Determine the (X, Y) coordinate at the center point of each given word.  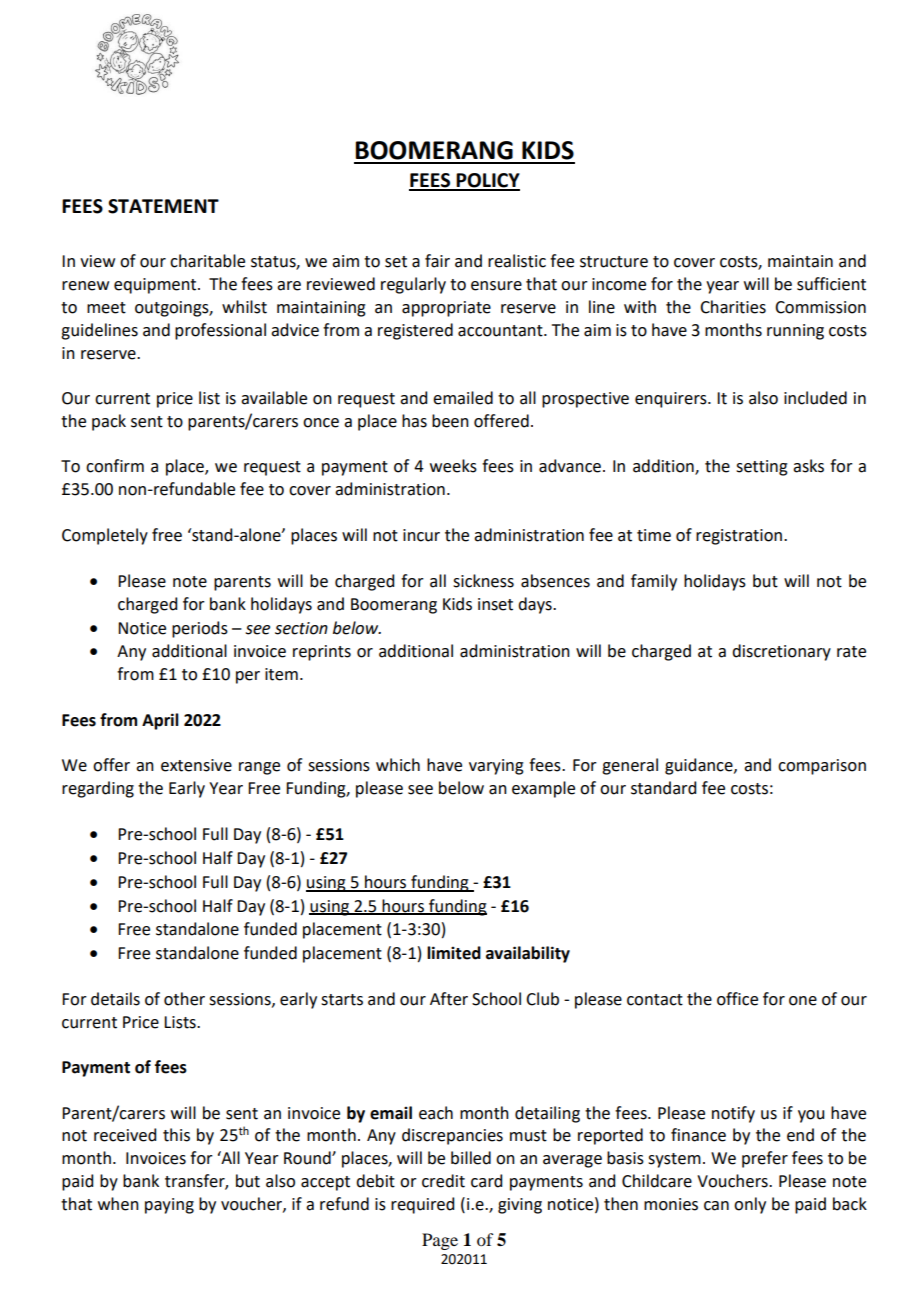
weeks (453, 466)
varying (496, 767)
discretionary (781, 652)
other (184, 999)
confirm (115, 466)
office (737, 999)
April (160, 721)
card (486, 1181)
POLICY (487, 181)
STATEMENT (163, 206)
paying (169, 1206)
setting (762, 468)
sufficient (831, 284)
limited (454, 953)
